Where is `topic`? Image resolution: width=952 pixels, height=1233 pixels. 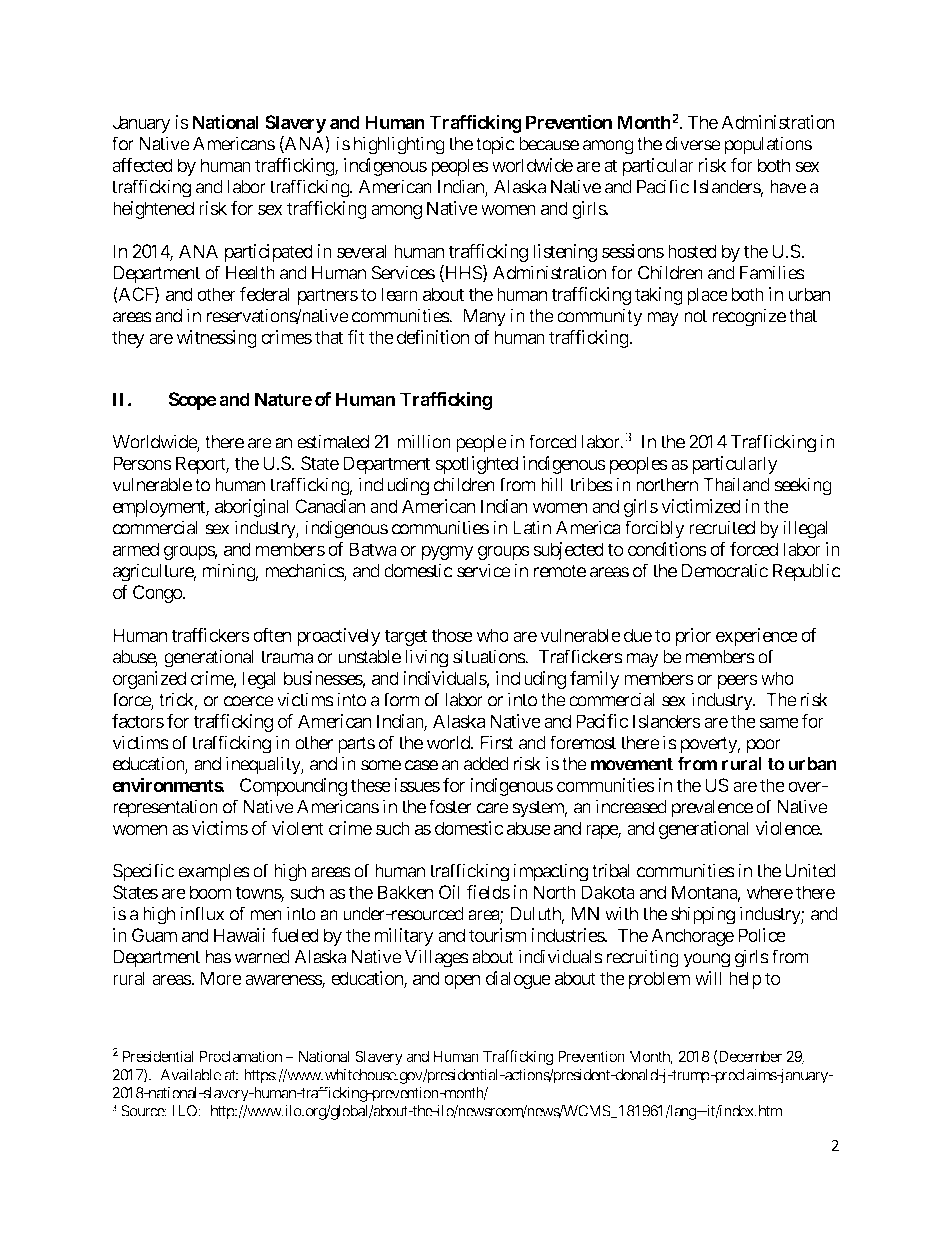
topic is located at coordinates (495, 145).
